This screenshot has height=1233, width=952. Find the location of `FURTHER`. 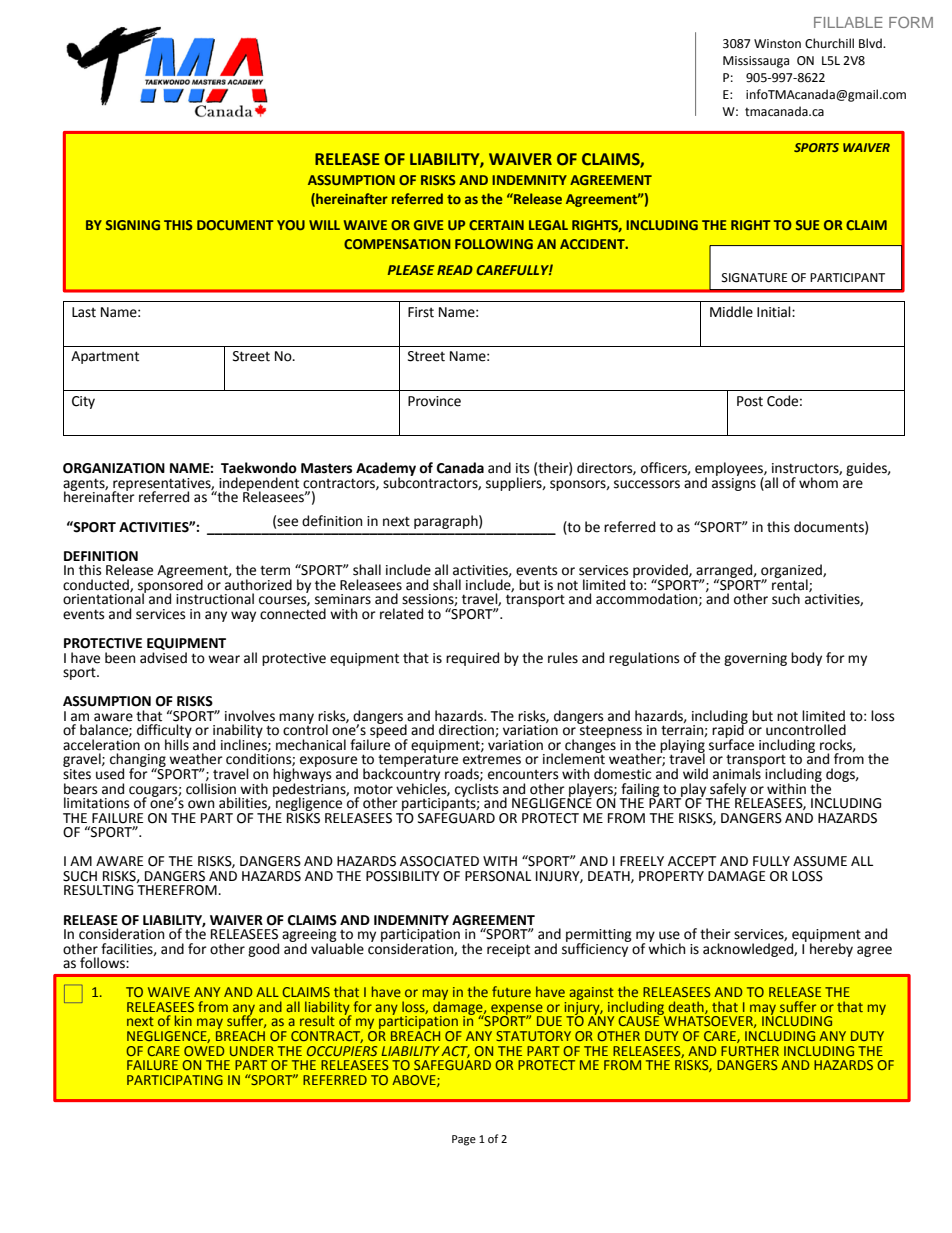

FURTHER is located at coordinates (750, 1051).
